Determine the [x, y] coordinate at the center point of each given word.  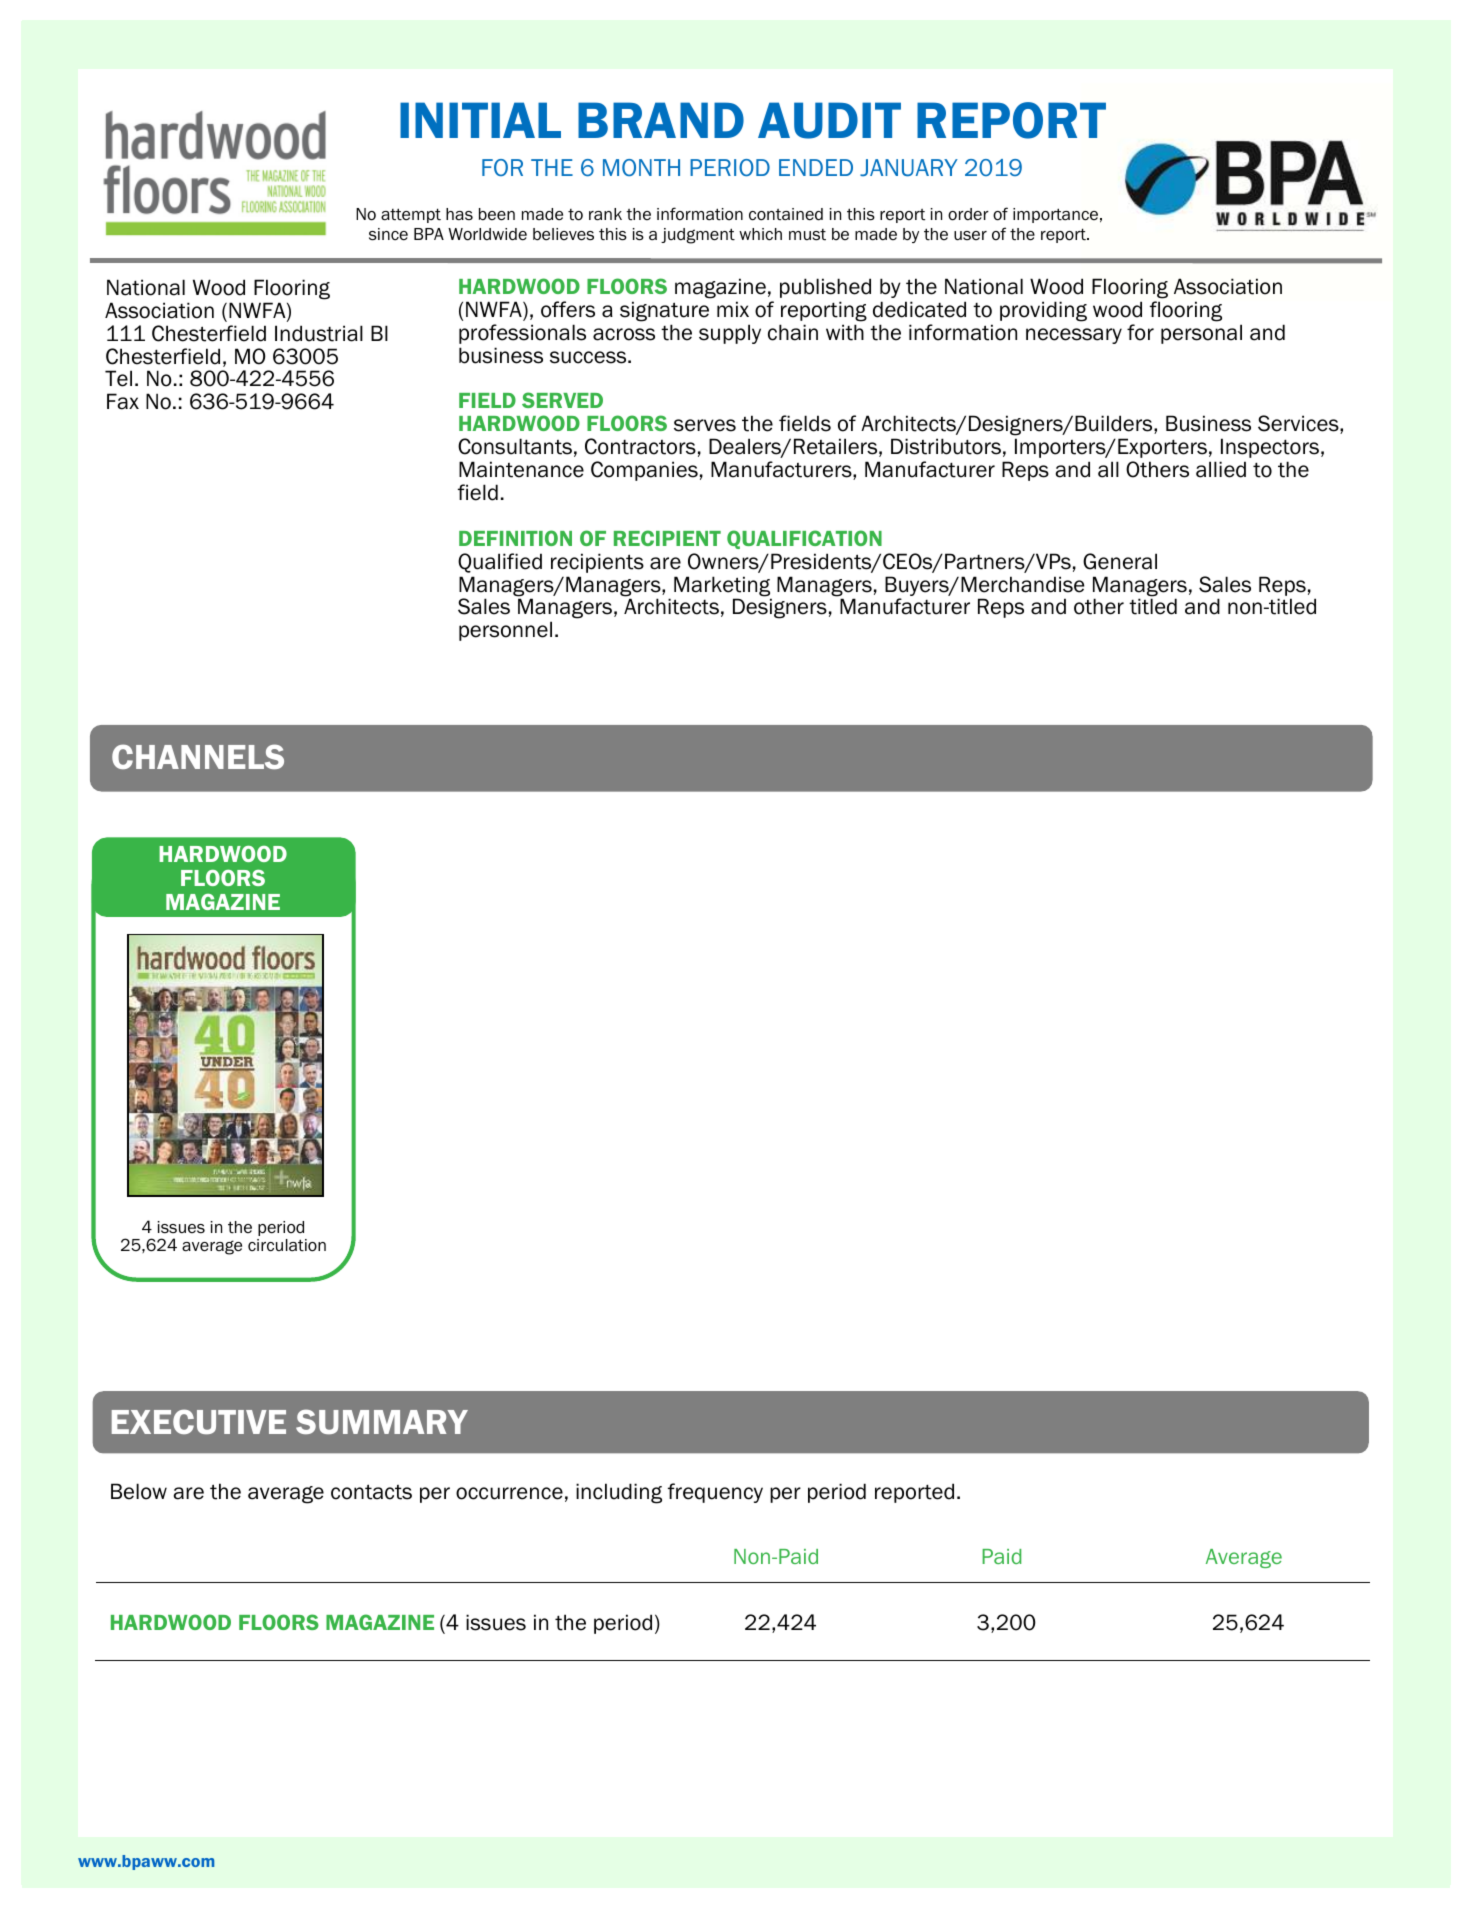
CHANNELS [198, 756]
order [968, 214]
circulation [287, 1245]
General [1120, 561]
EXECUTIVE [199, 1421]
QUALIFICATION [804, 539]
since [388, 234]
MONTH [641, 167]
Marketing [722, 587]
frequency [715, 1493]
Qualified [500, 563]
